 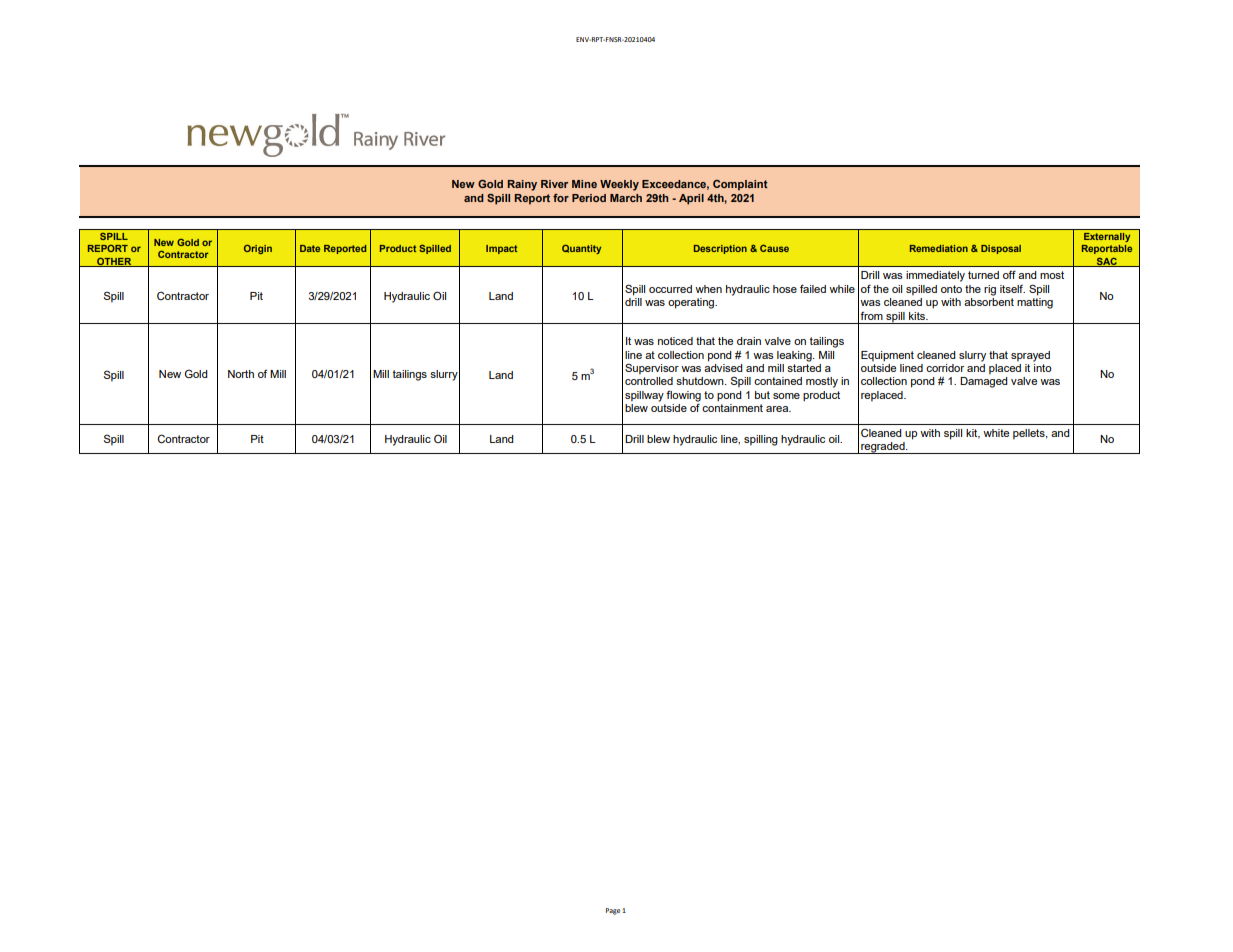 What do you see at coordinates (732, 408) in the document?
I see `containment` at bounding box center [732, 408].
